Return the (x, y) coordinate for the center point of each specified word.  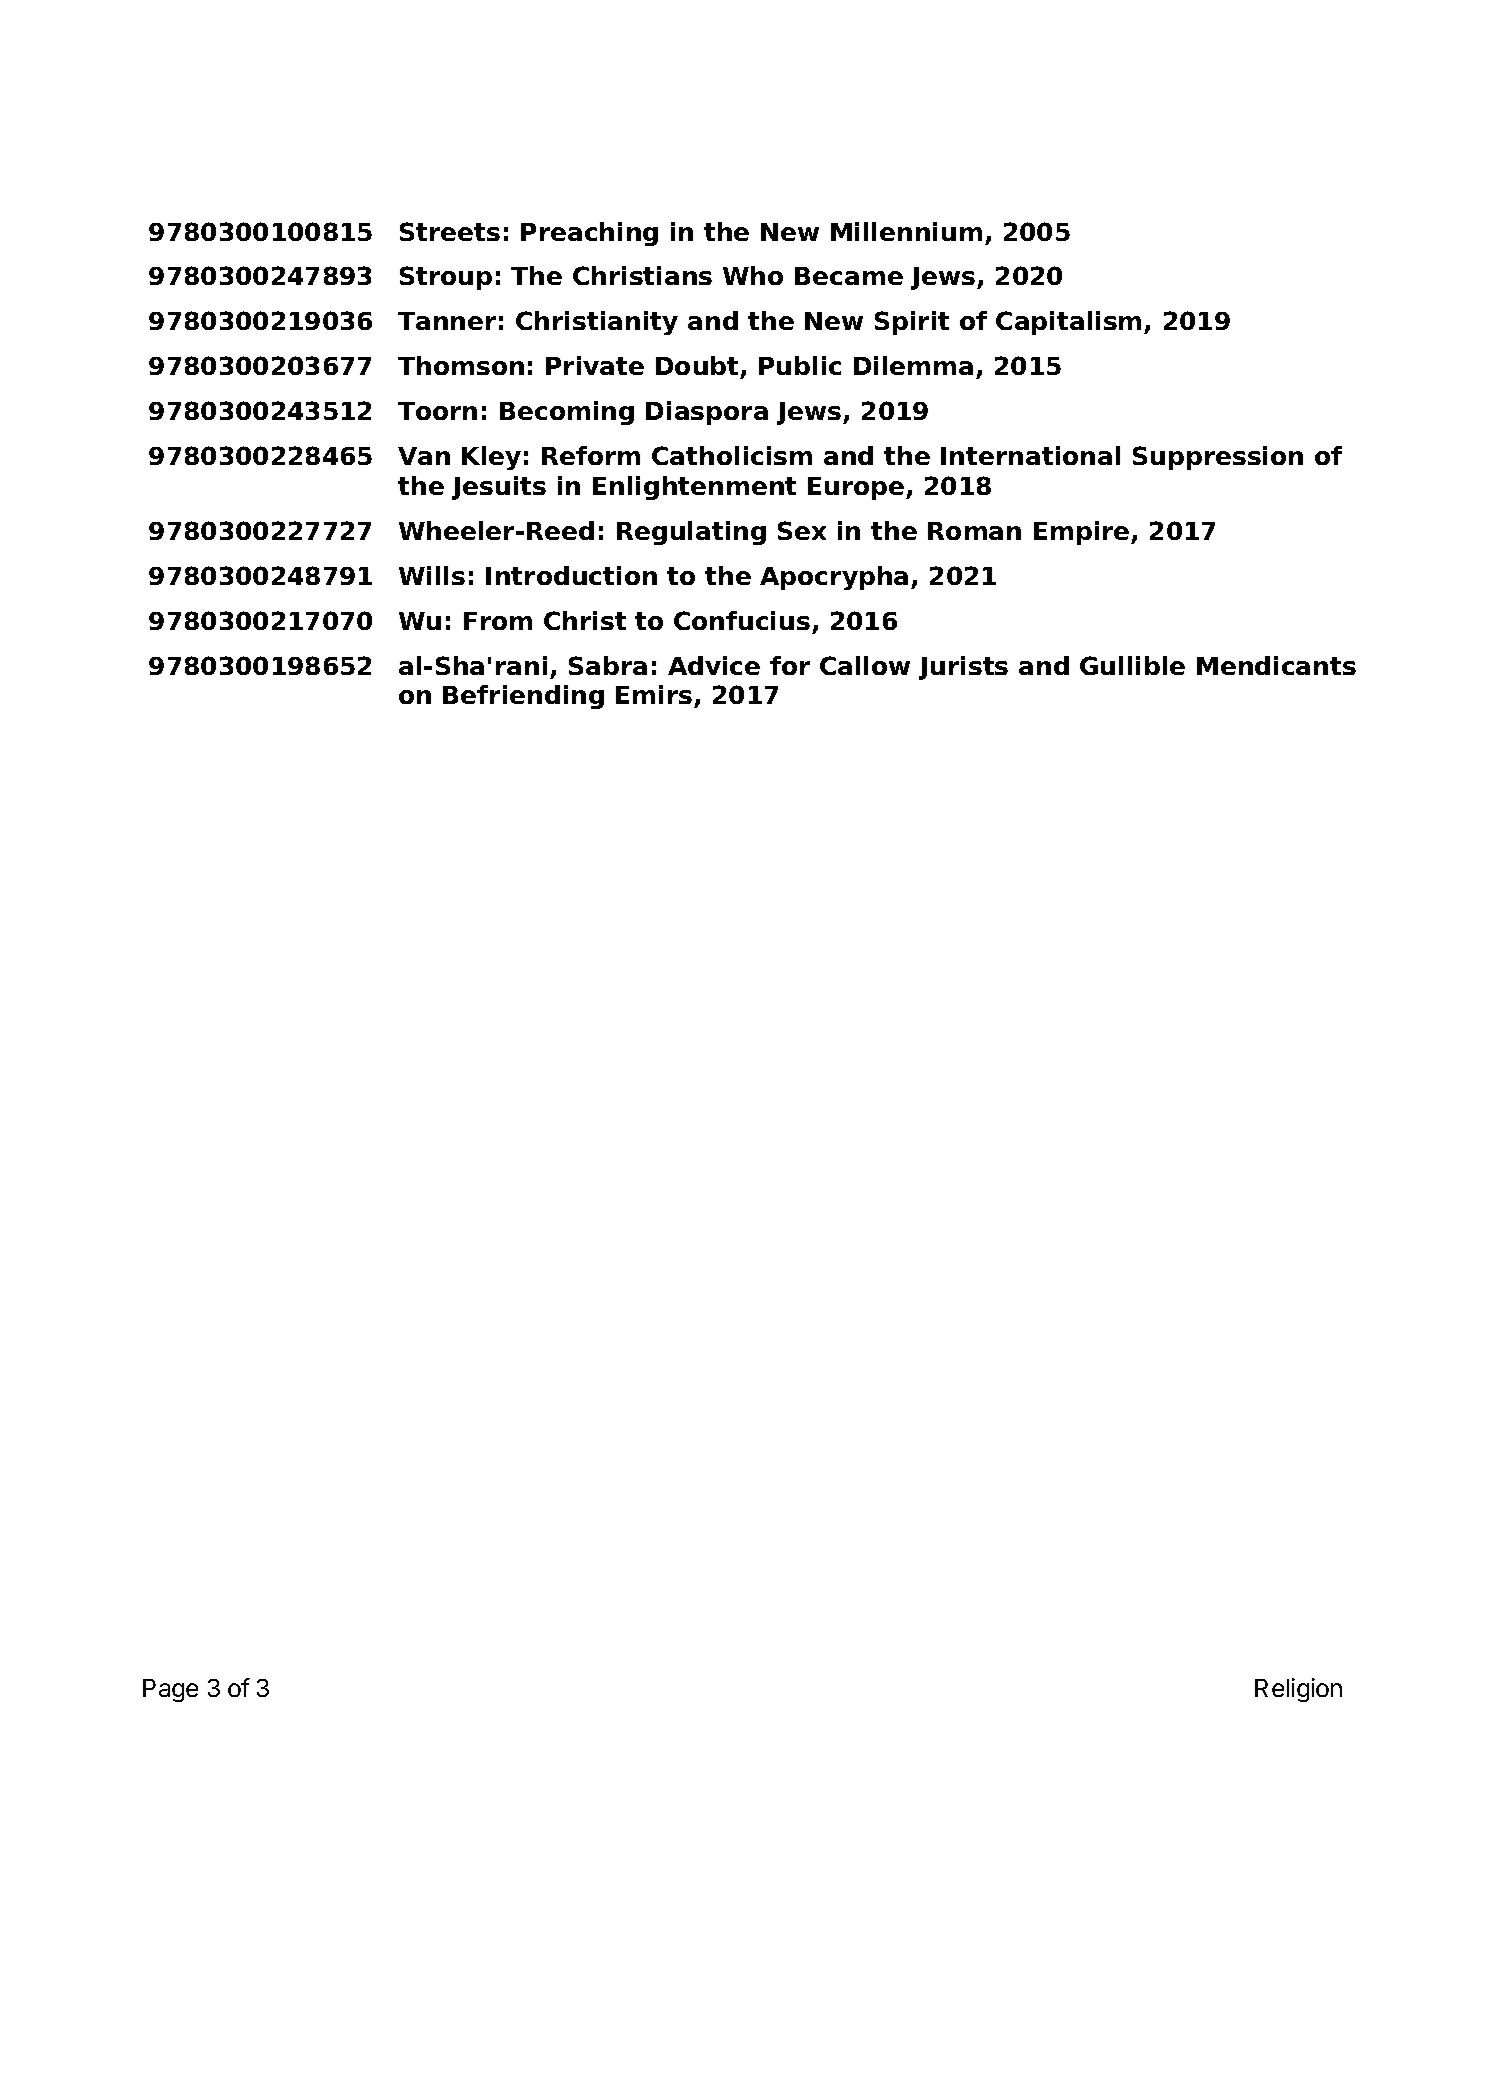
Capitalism (1068, 323)
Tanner (447, 321)
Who (753, 275)
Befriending (523, 697)
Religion (1298, 1690)
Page (170, 1690)
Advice (714, 665)
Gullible (1132, 665)
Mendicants (1276, 665)
